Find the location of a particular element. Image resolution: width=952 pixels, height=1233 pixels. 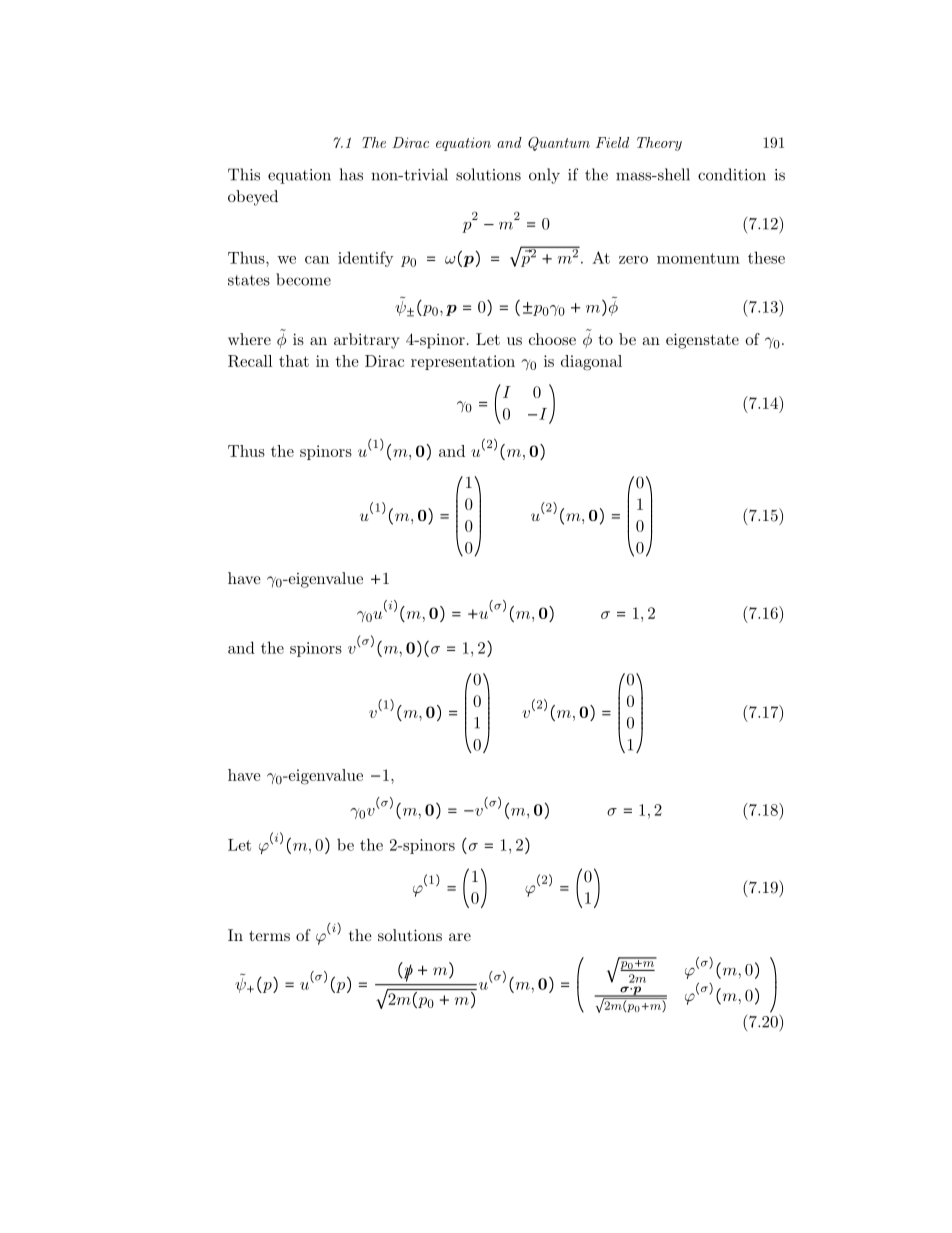

diagonal is located at coordinates (591, 363).
